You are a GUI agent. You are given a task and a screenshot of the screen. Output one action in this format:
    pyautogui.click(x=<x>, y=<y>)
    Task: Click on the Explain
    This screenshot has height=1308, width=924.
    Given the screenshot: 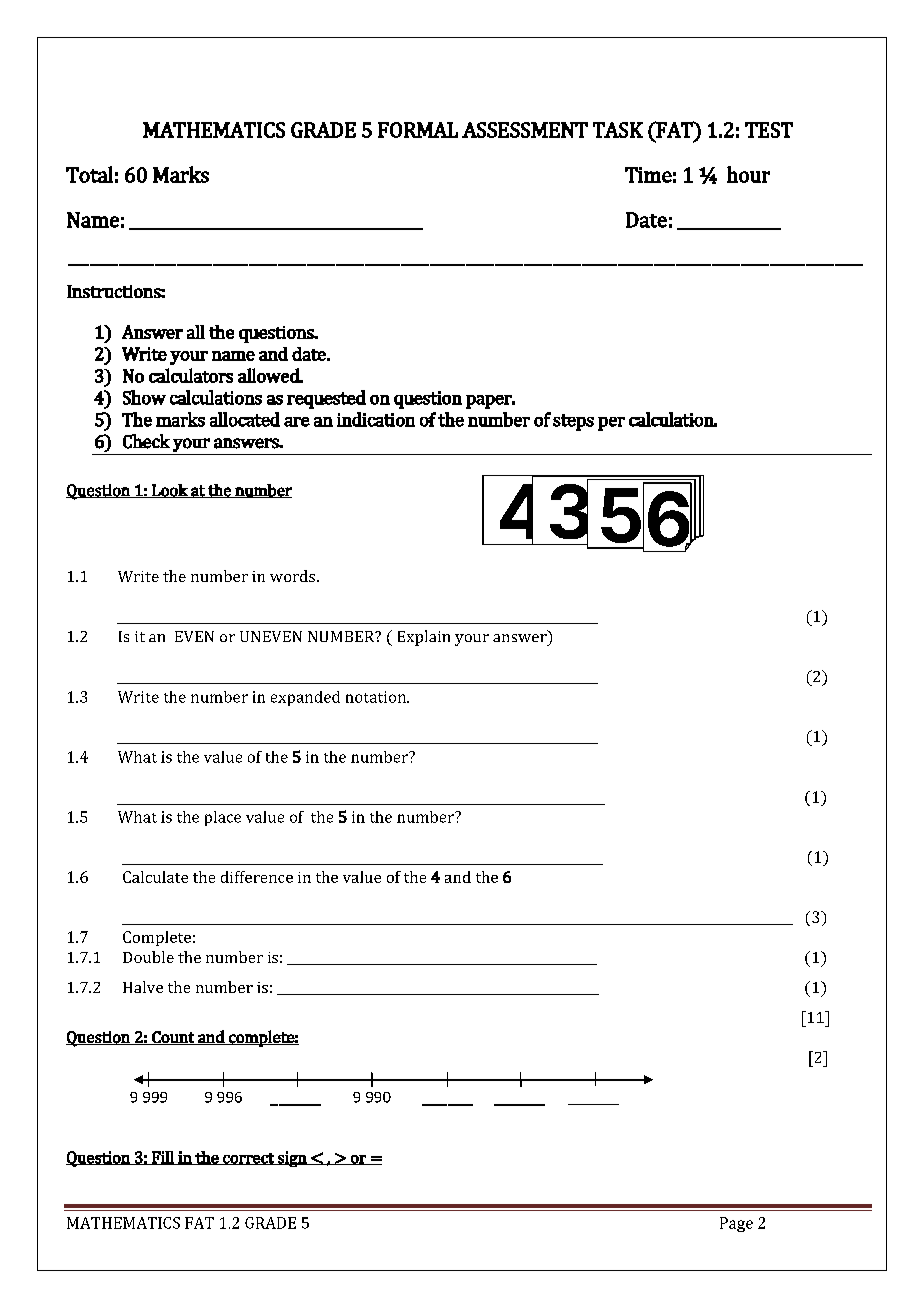 What is the action you would take?
    pyautogui.click(x=424, y=638)
